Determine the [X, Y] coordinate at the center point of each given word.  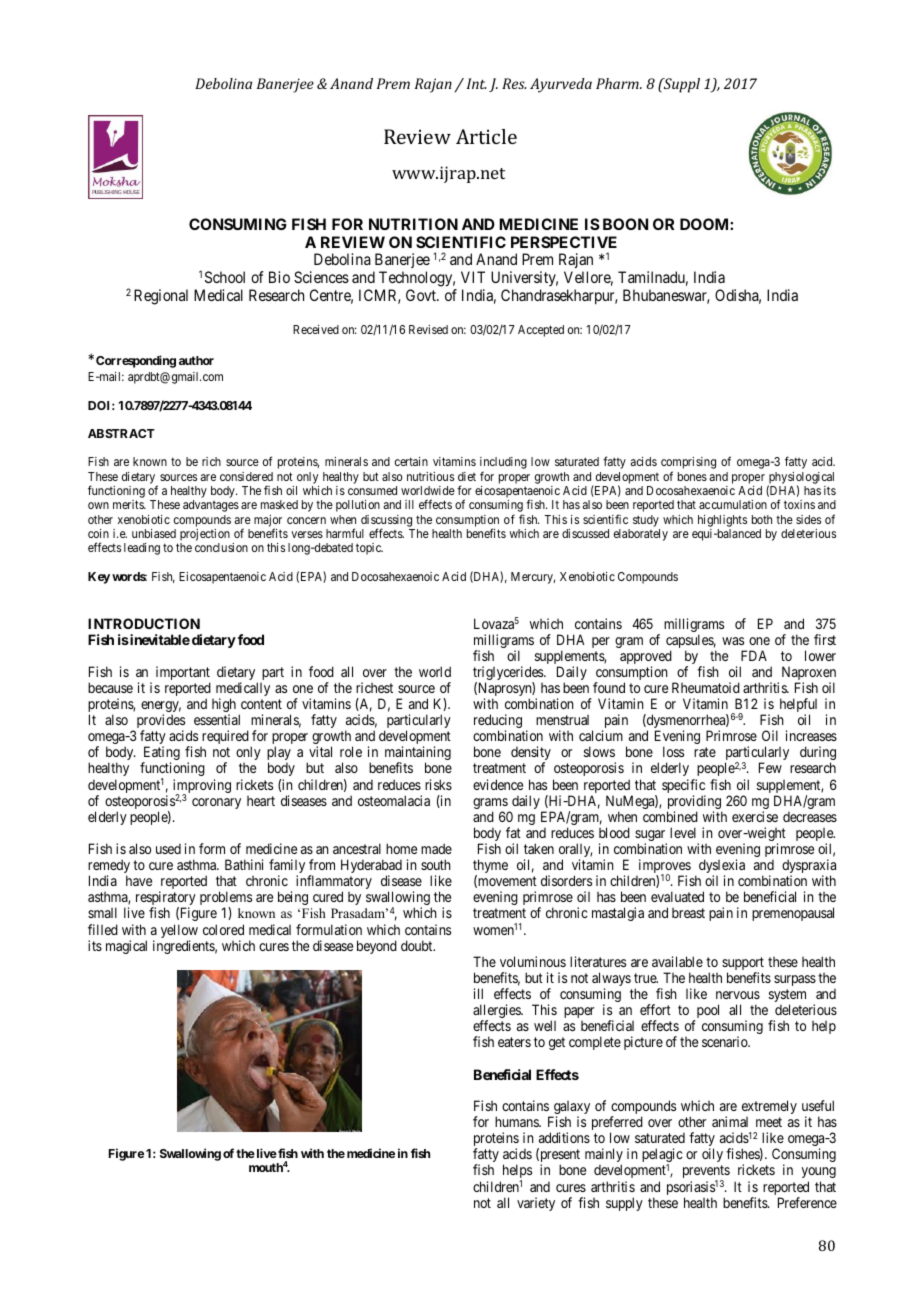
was [733, 641]
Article [486, 136]
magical [126, 947]
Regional [161, 297]
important [183, 674]
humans [517, 1121]
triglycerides [509, 674]
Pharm [618, 83]
